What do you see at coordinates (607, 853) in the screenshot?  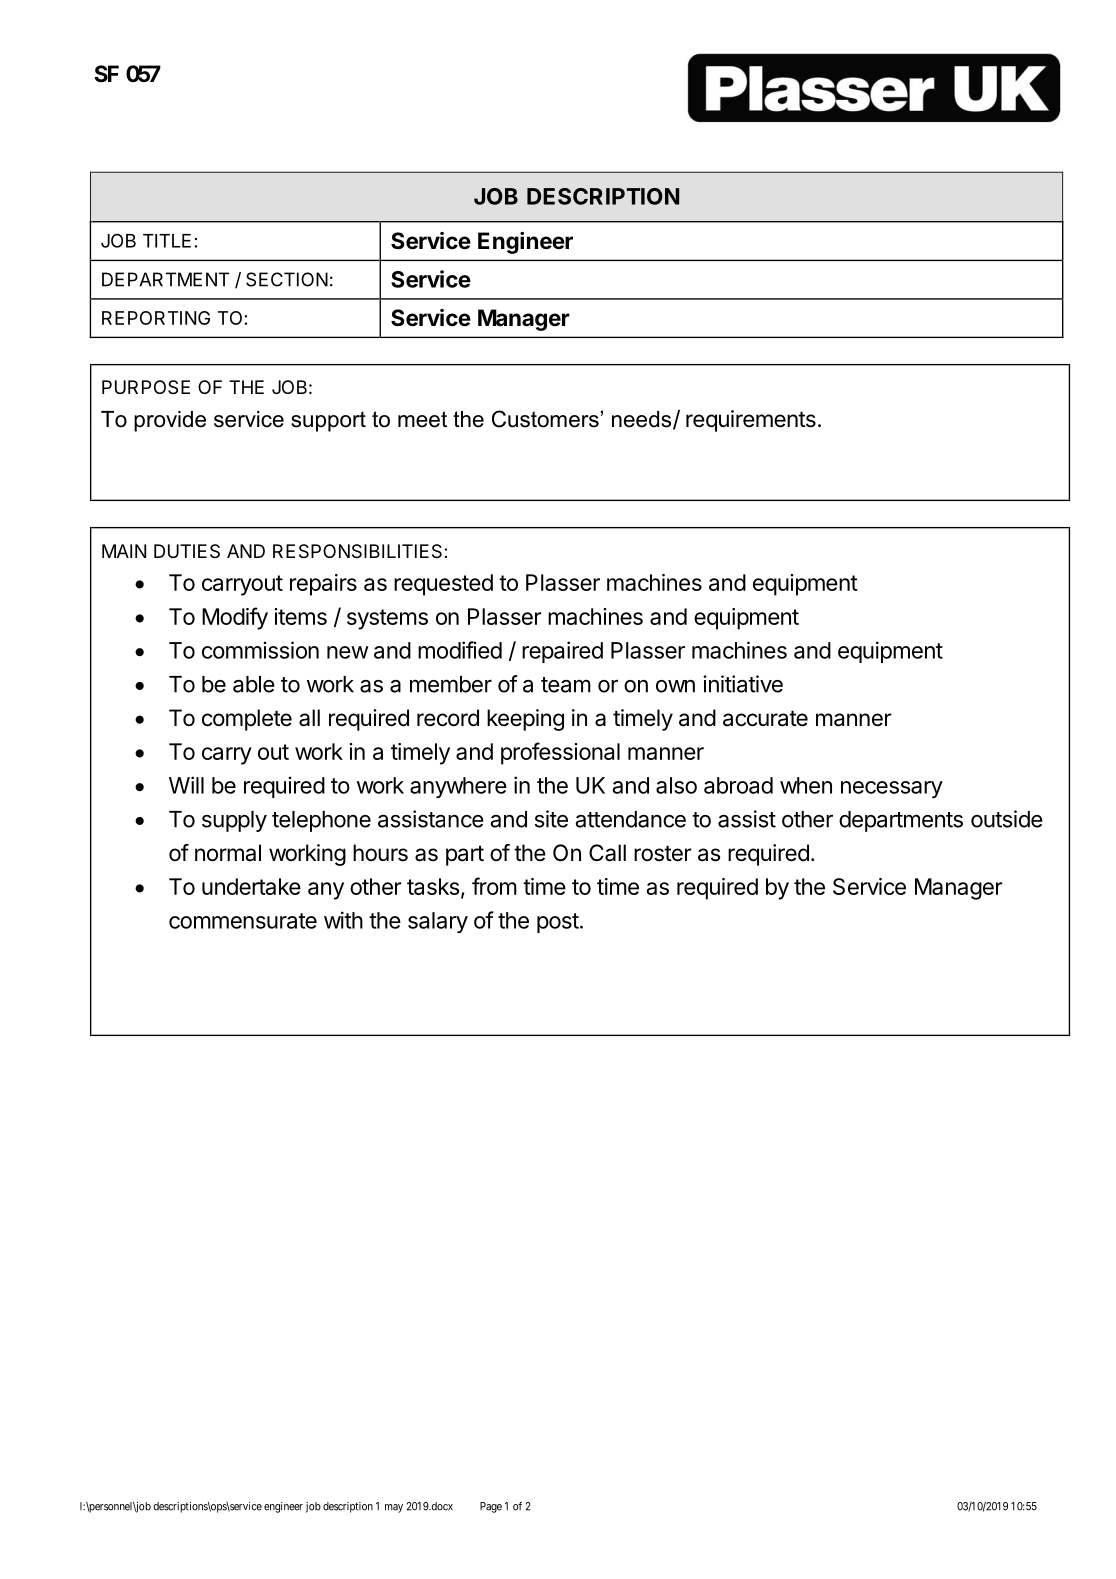 I see `Call` at bounding box center [607, 853].
